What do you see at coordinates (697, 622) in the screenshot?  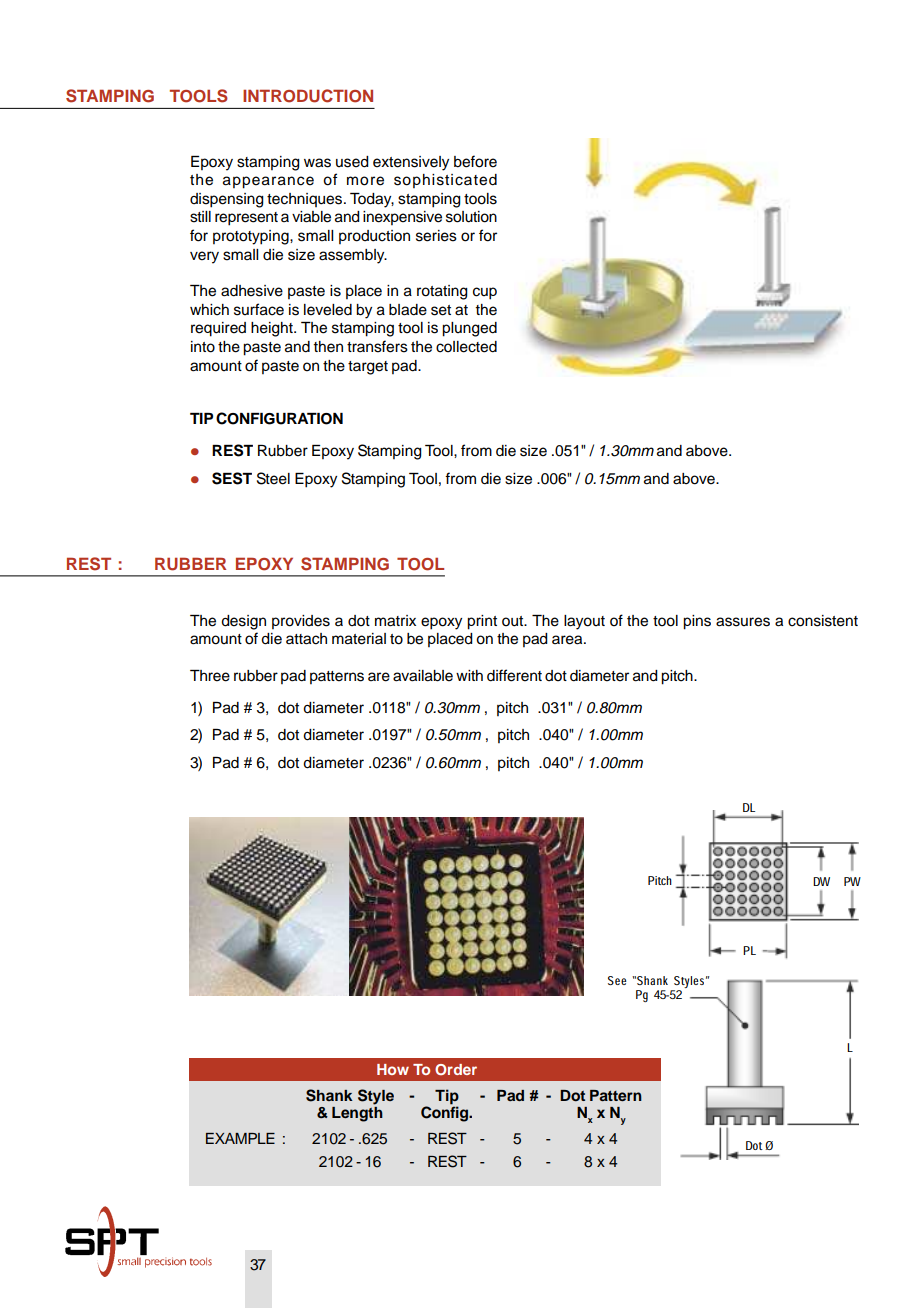 I see `pins` at bounding box center [697, 622].
